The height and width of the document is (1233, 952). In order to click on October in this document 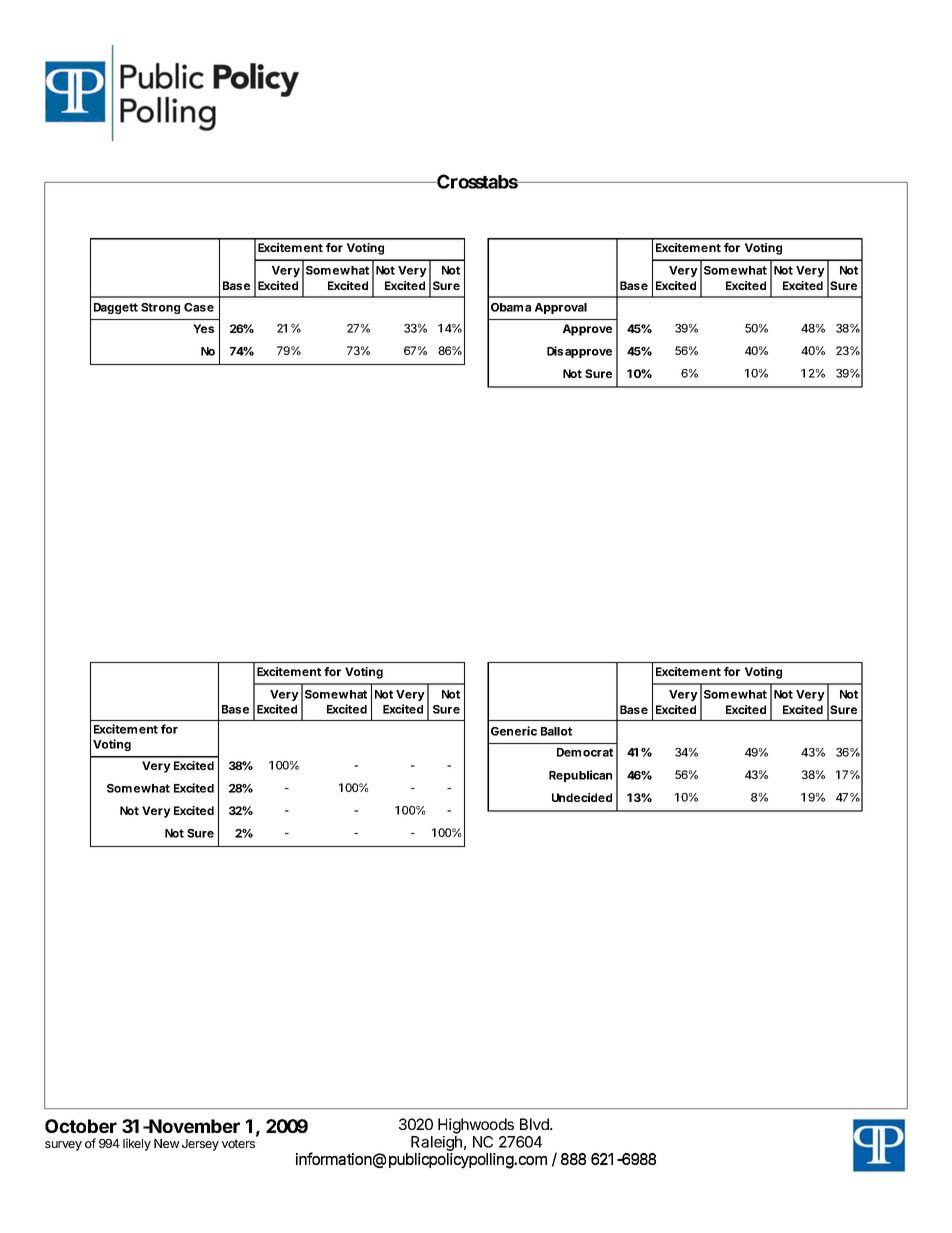, I will do `click(81, 1126)`.
